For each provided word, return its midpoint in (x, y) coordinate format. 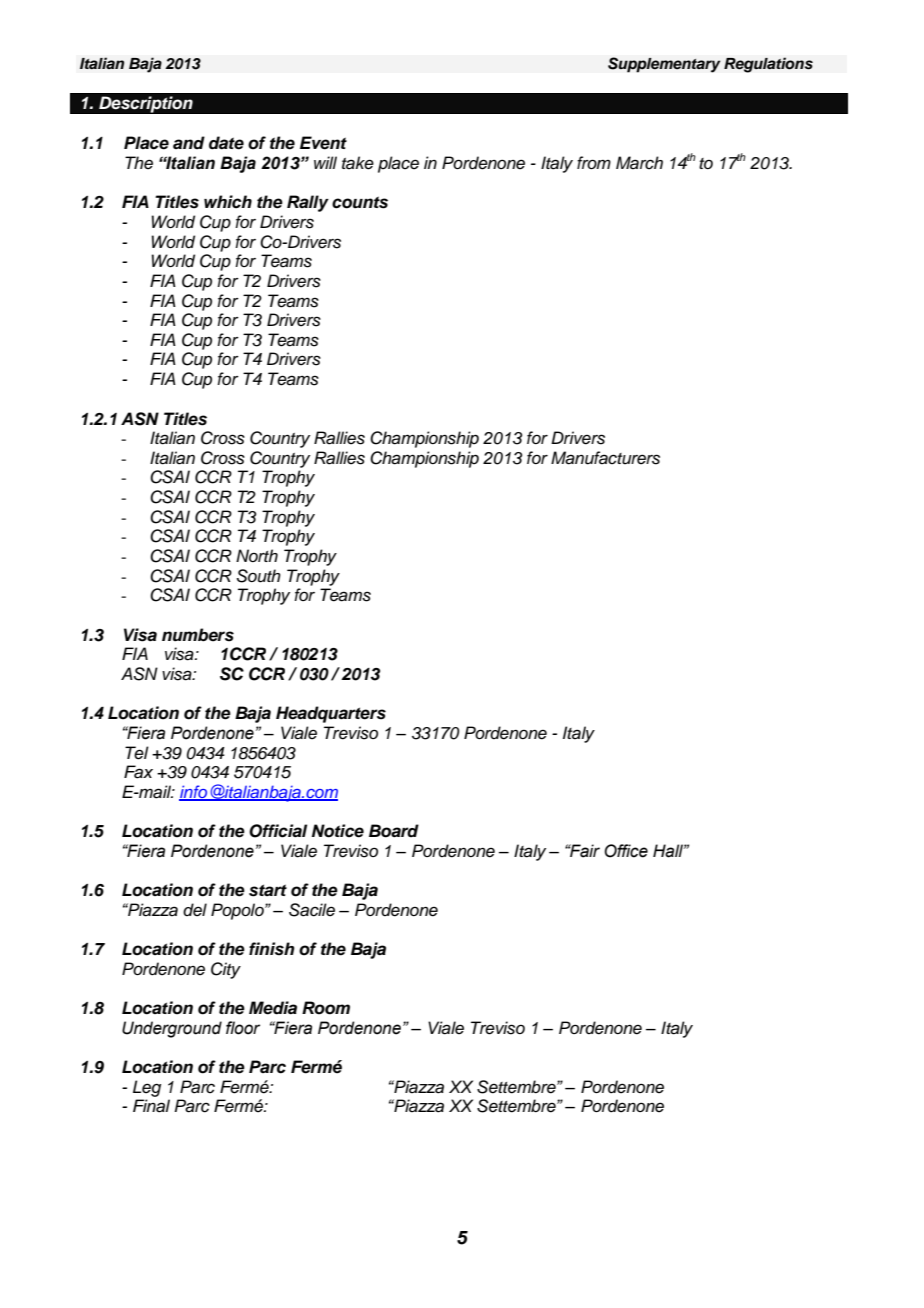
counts (360, 202)
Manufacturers (605, 458)
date (226, 143)
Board (394, 831)
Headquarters (331, 714)
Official (278, 831)
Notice (338, 831)
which (228, 202)
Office (626, 851)
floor (243, 1028)
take (358, 163)
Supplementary (664, 65)
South (259, 576)
